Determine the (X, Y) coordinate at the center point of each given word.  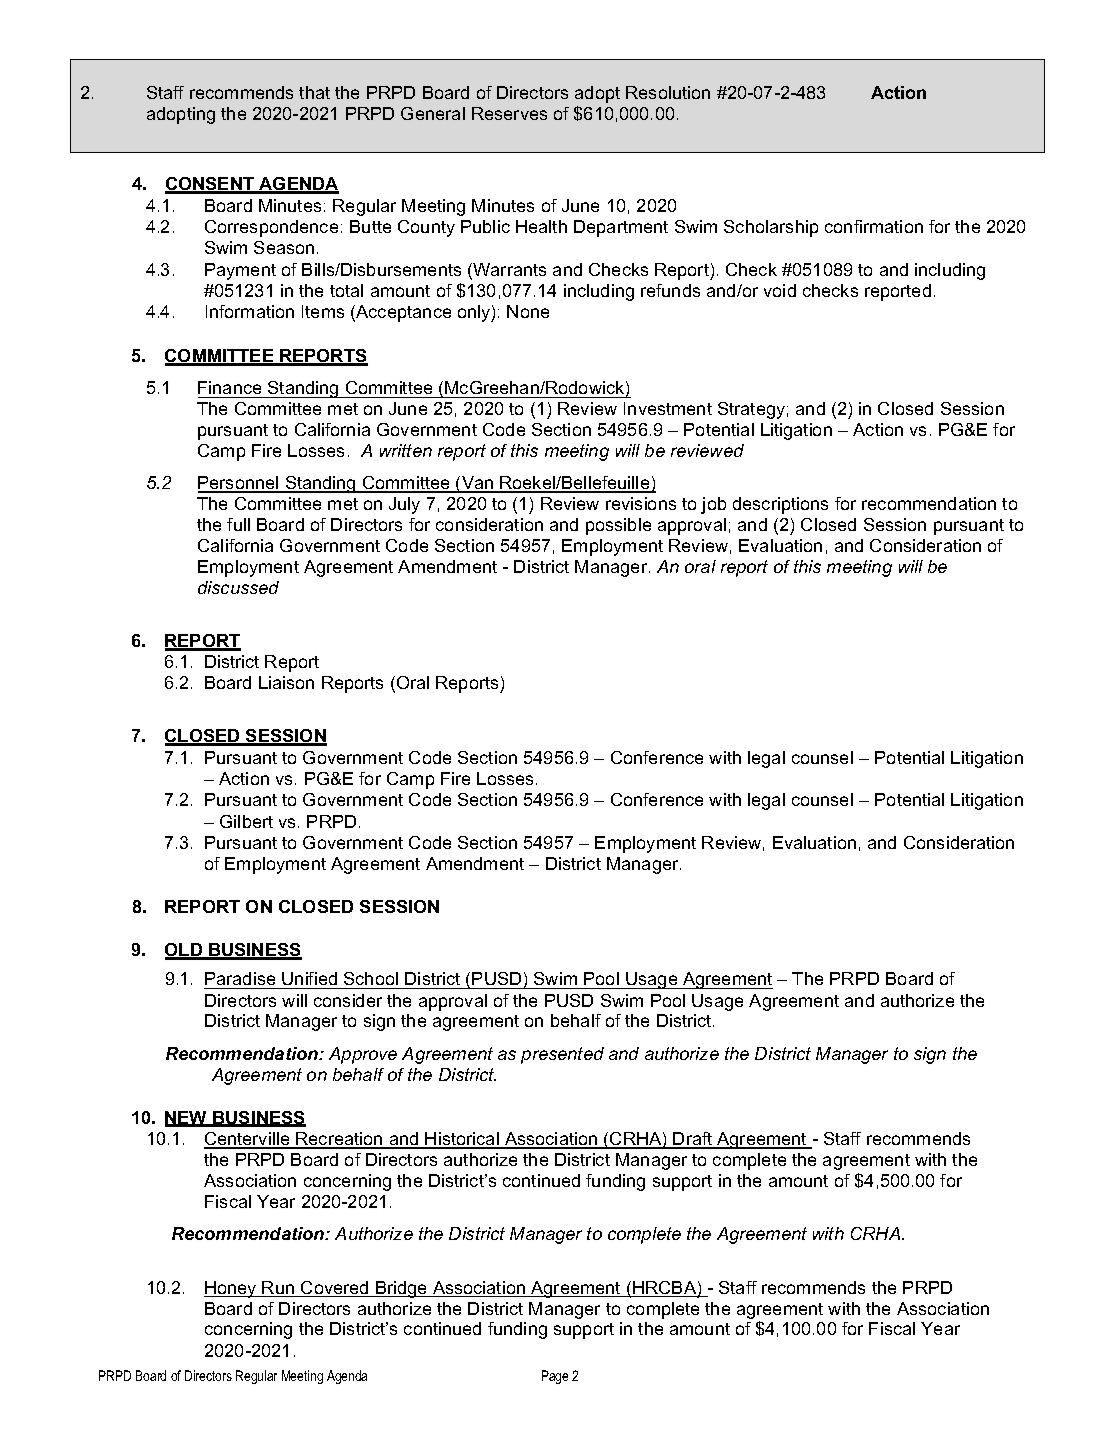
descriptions (780, 505)
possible (618, 526)
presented (562, 1055)
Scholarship (771, 228)
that (314, 92)
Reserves (509, 113)
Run (279, 1289)
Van (478, 484)
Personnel (239, 484)
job (713, 505)
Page (555, 1377)
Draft (693, 1140)
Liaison (286, 682)
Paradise (241, 980)
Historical (462, 1140)
